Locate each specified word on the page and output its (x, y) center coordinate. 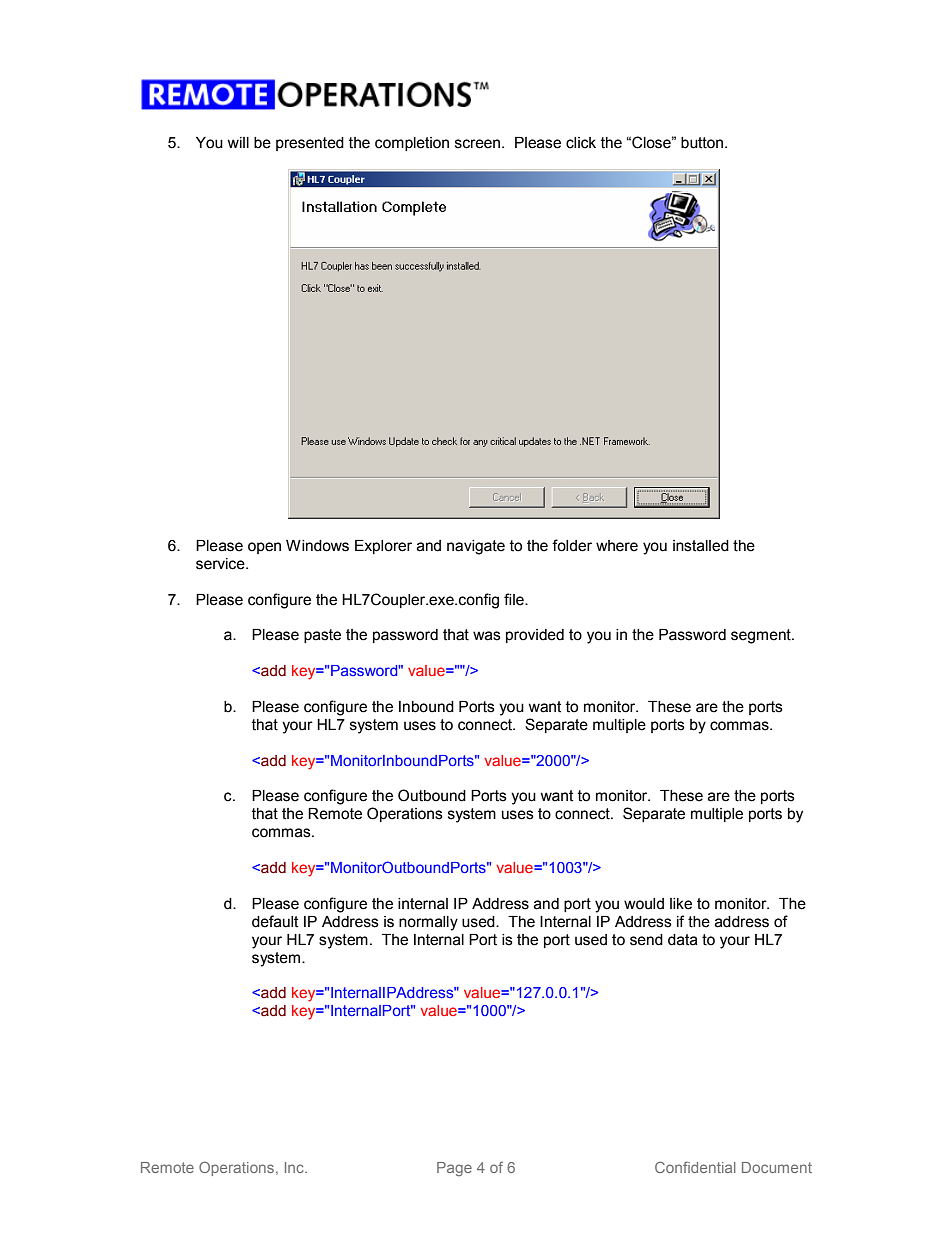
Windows (317, 546)
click (581, 143)
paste (322, 636)
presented (310, 144)
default (275, 921)
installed (701, 546)
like (681, 904)
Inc (295, 1167)
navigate (476, 547)
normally (428, 923)
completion (412, 144)
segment (762, 636)
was (487, 636)
